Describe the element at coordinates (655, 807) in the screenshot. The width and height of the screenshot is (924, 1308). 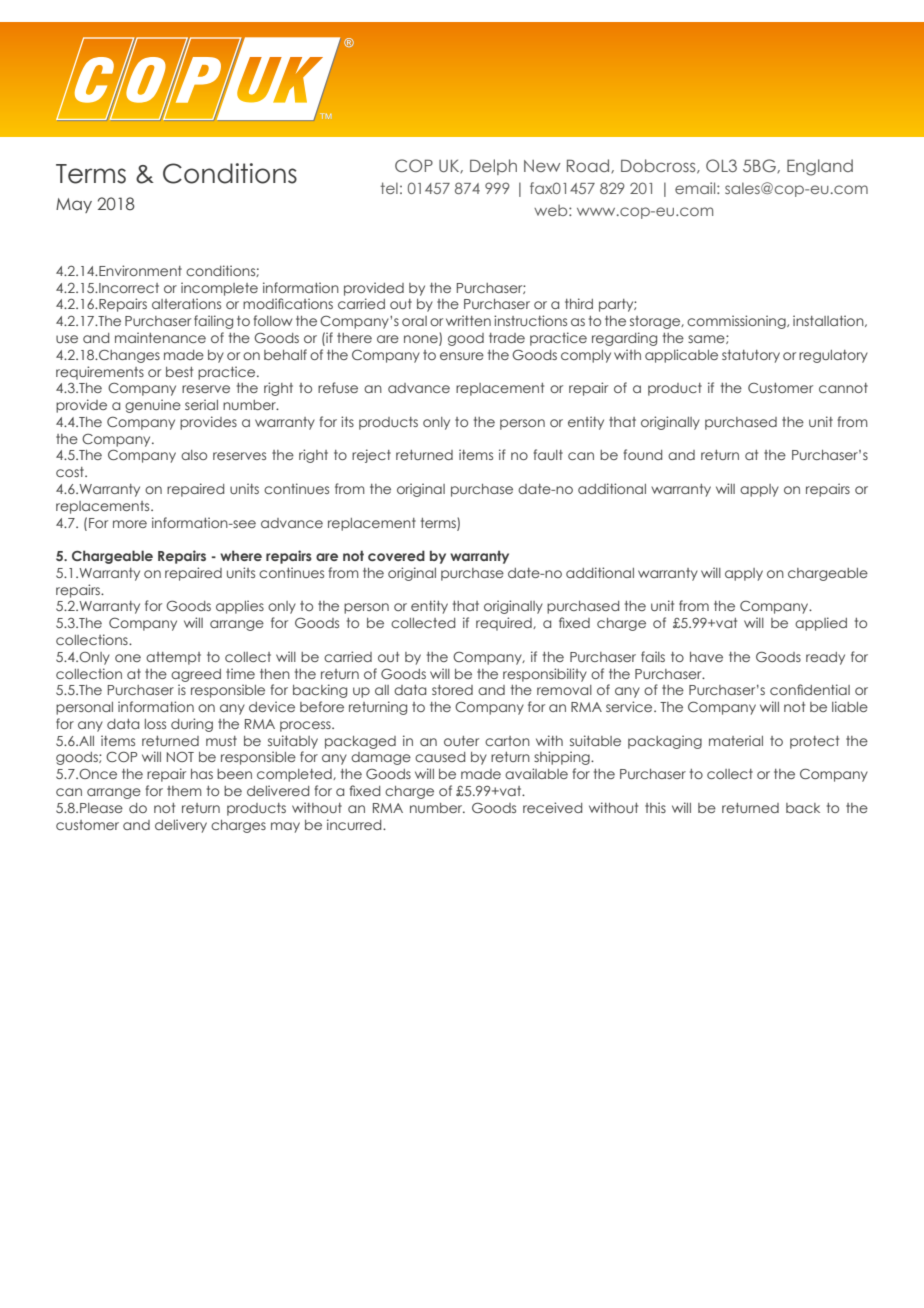
I see `this` at that location.
